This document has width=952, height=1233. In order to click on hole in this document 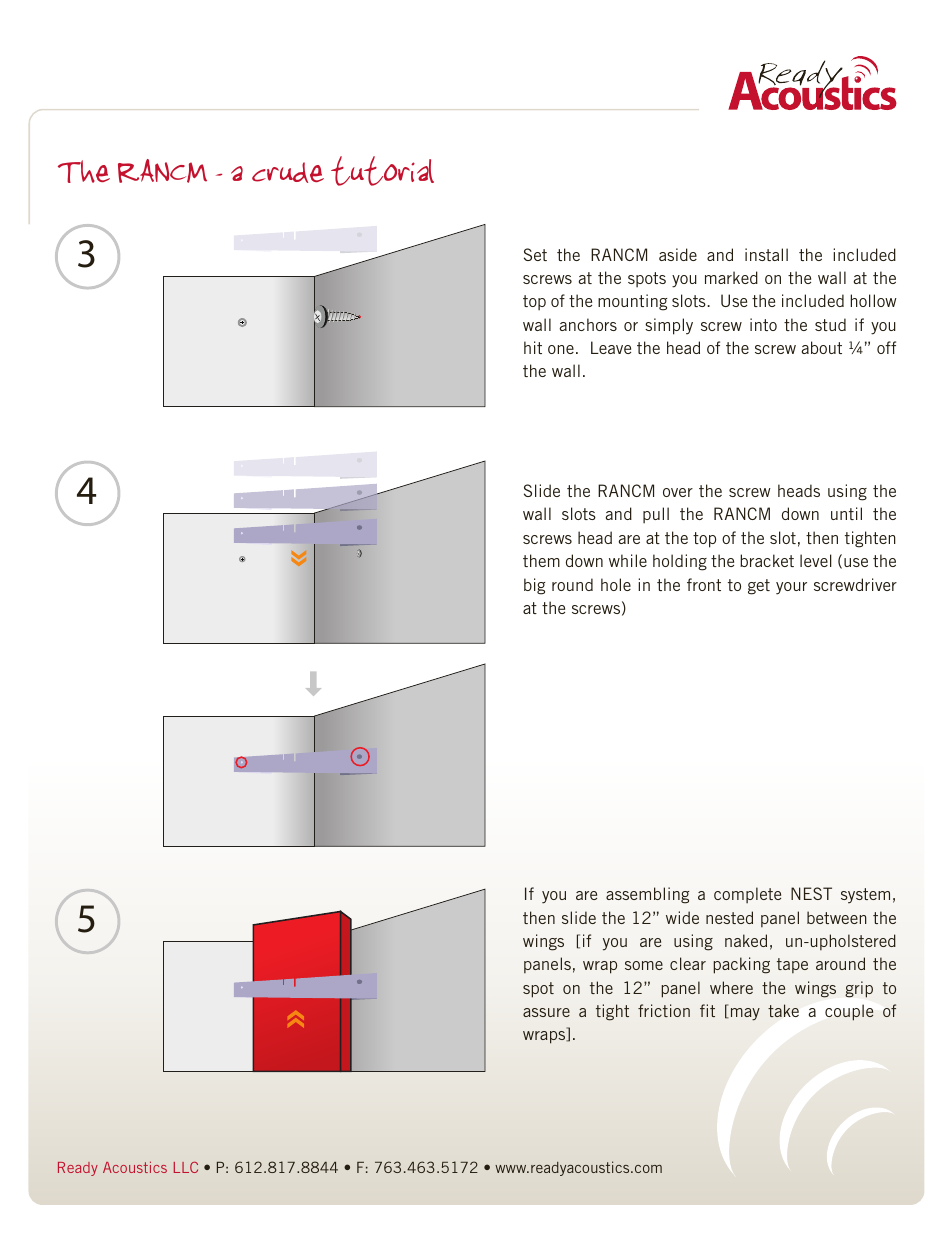, I will do `click(616, 584)`.
